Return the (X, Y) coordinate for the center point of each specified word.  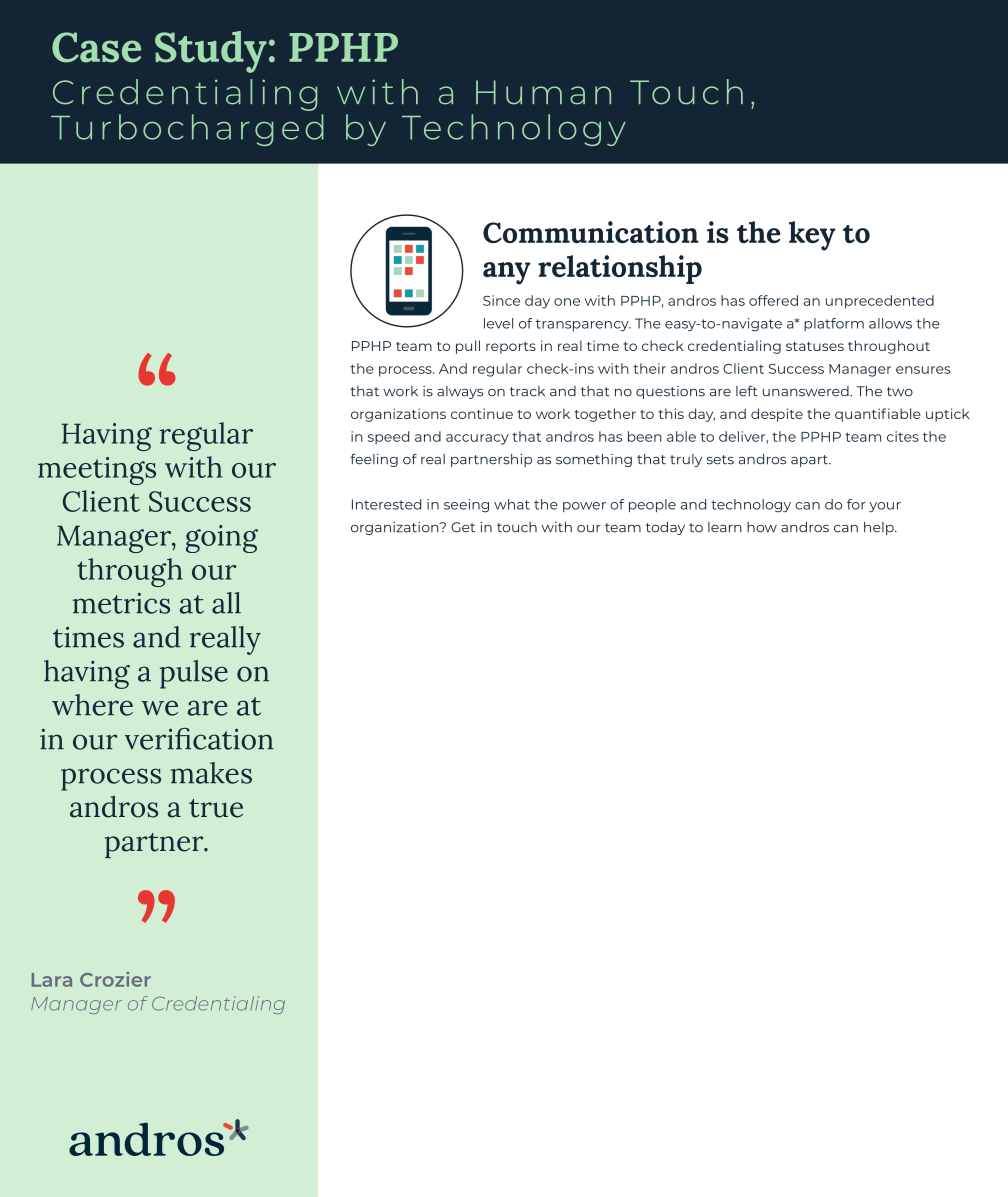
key (812, 236)
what (512, 504)
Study (211, 52)
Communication (590, 232)
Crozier (115, 979)
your (885, 507)
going (222, 539)
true (216, 808)
